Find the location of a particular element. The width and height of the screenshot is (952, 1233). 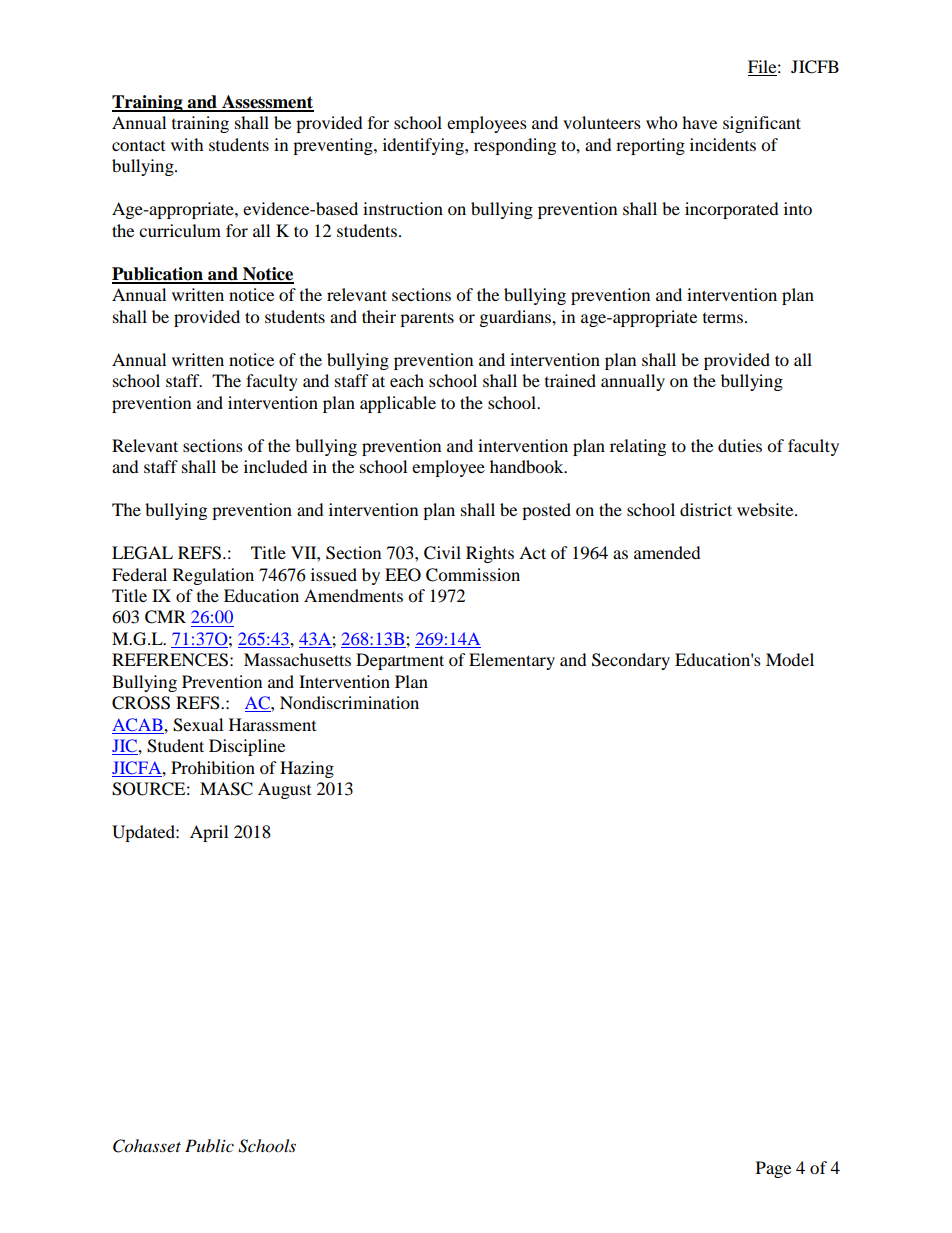

Model is located at coordinates (790, 659).
